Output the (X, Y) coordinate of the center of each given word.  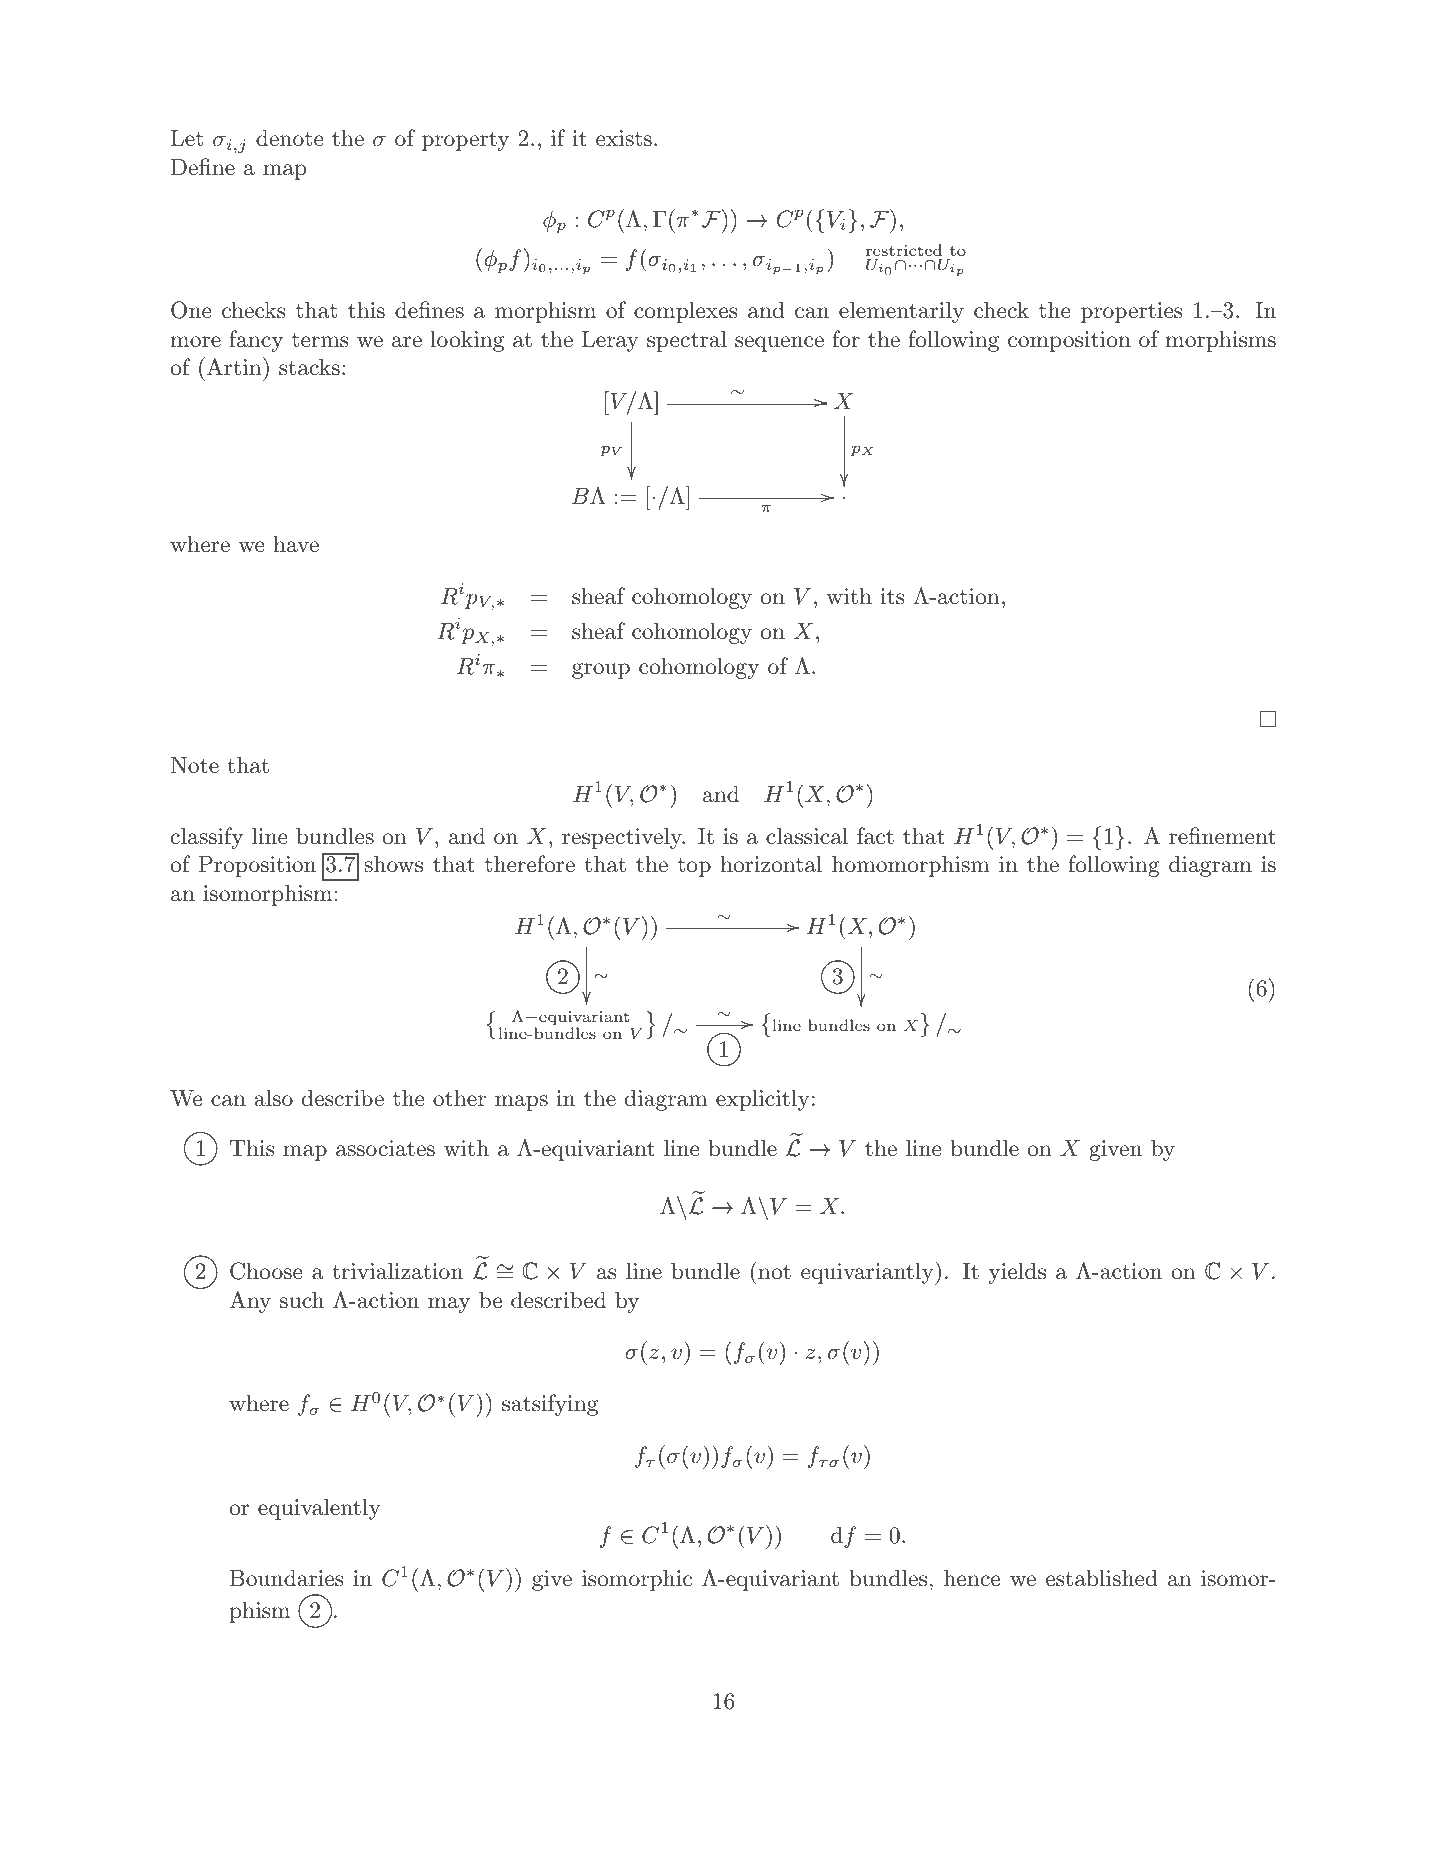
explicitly (763, 1100)
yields (1017, 1273)
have (296, 544)
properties (1131, 312)
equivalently (319, 1509)
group (601, 671)
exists (624, 138)
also (273, 1098)
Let (187, 138)
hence (972, 1577)
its (892, 596)
